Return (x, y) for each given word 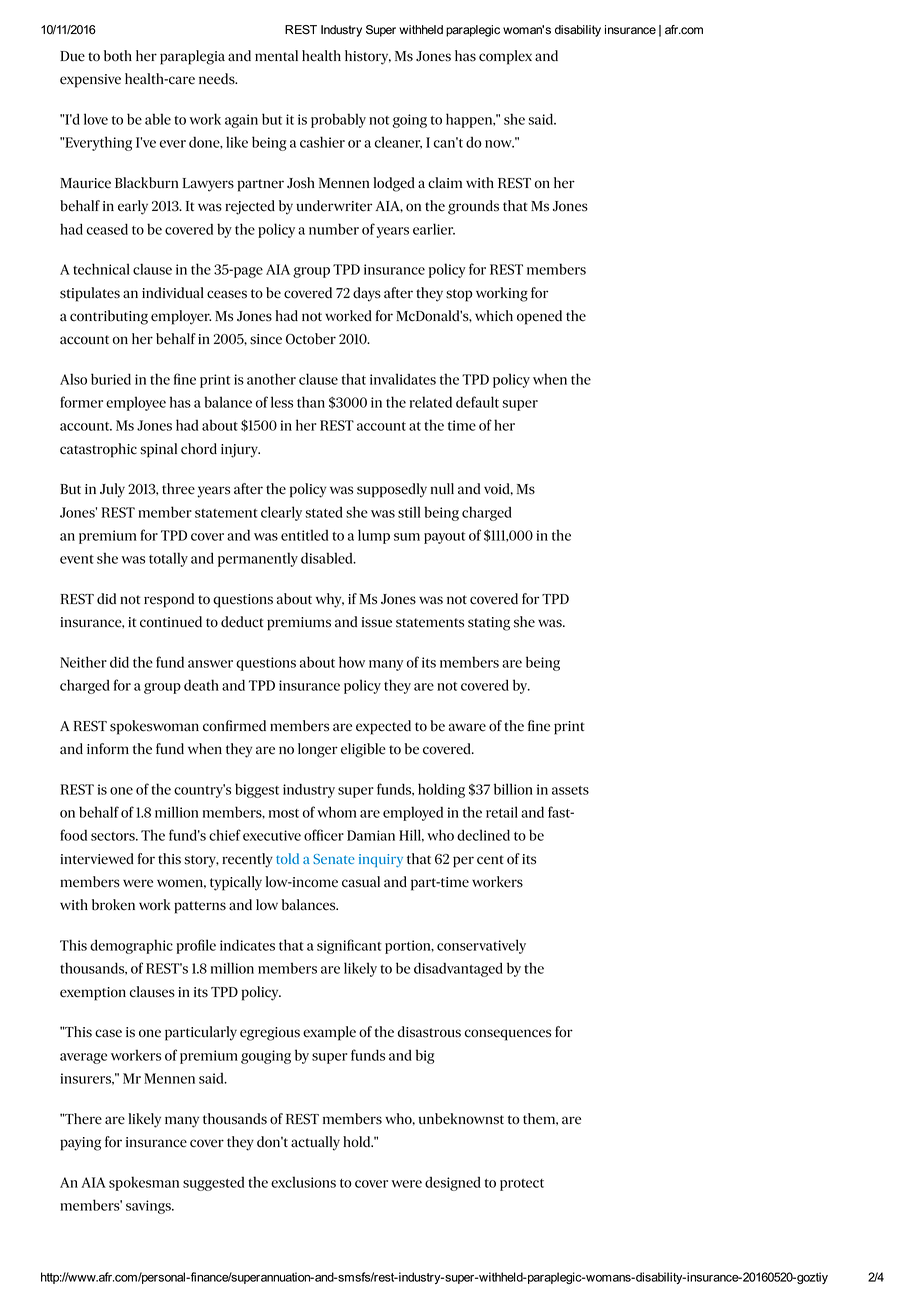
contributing (109, 317)
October (311, 339)
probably (338, 120)
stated (324, 512)
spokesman (144, 1183)
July (112, 490)
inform (108, 749)
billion (513, 789)
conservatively (481, 946)
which (494, 316)
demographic (131, 946)
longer (318, 750)
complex (505, 57)
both (118, 56)
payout (444, 538)
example (329, 1033)
